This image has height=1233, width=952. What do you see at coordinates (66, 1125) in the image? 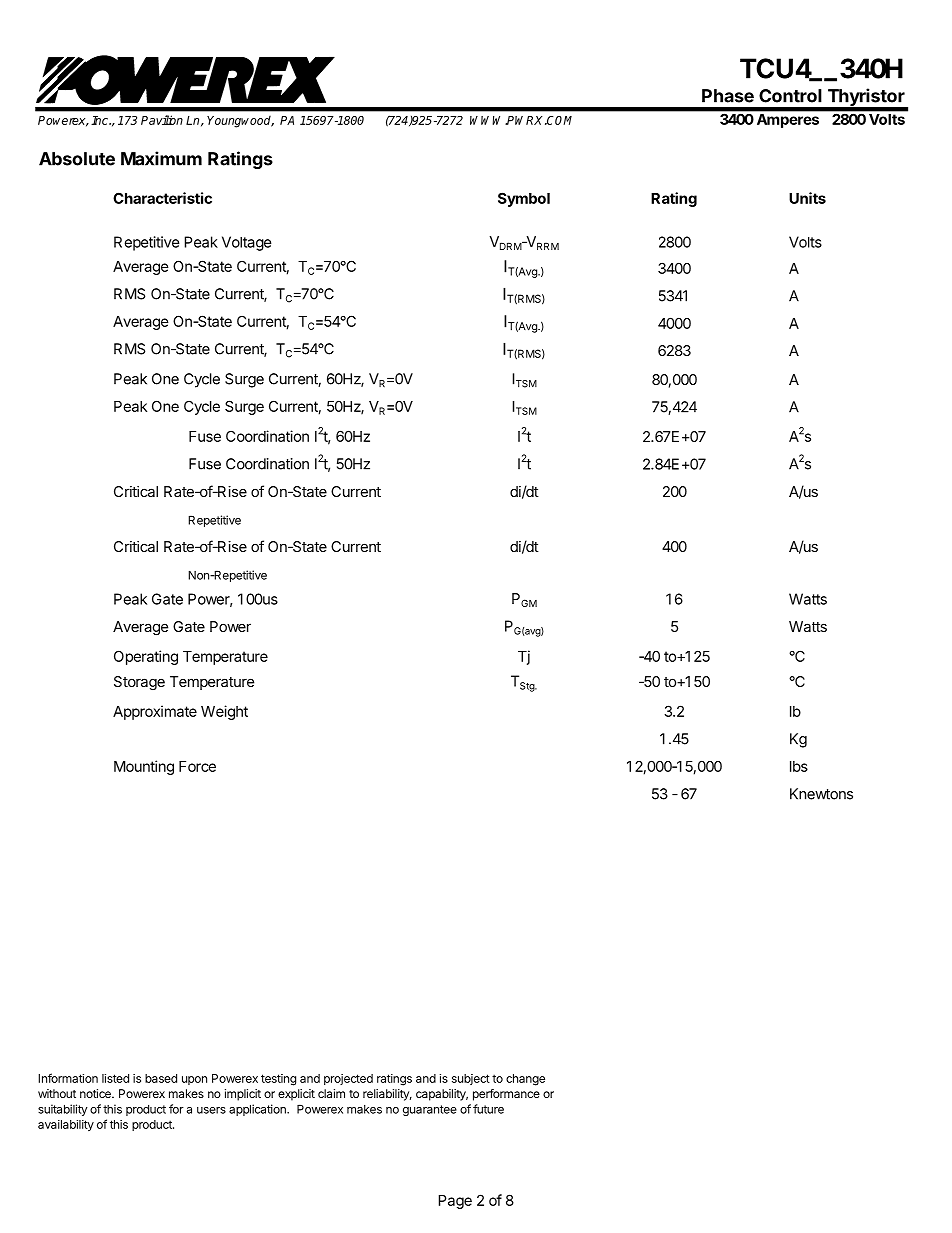
I see `availability` at bounding box center [66, 1125].
